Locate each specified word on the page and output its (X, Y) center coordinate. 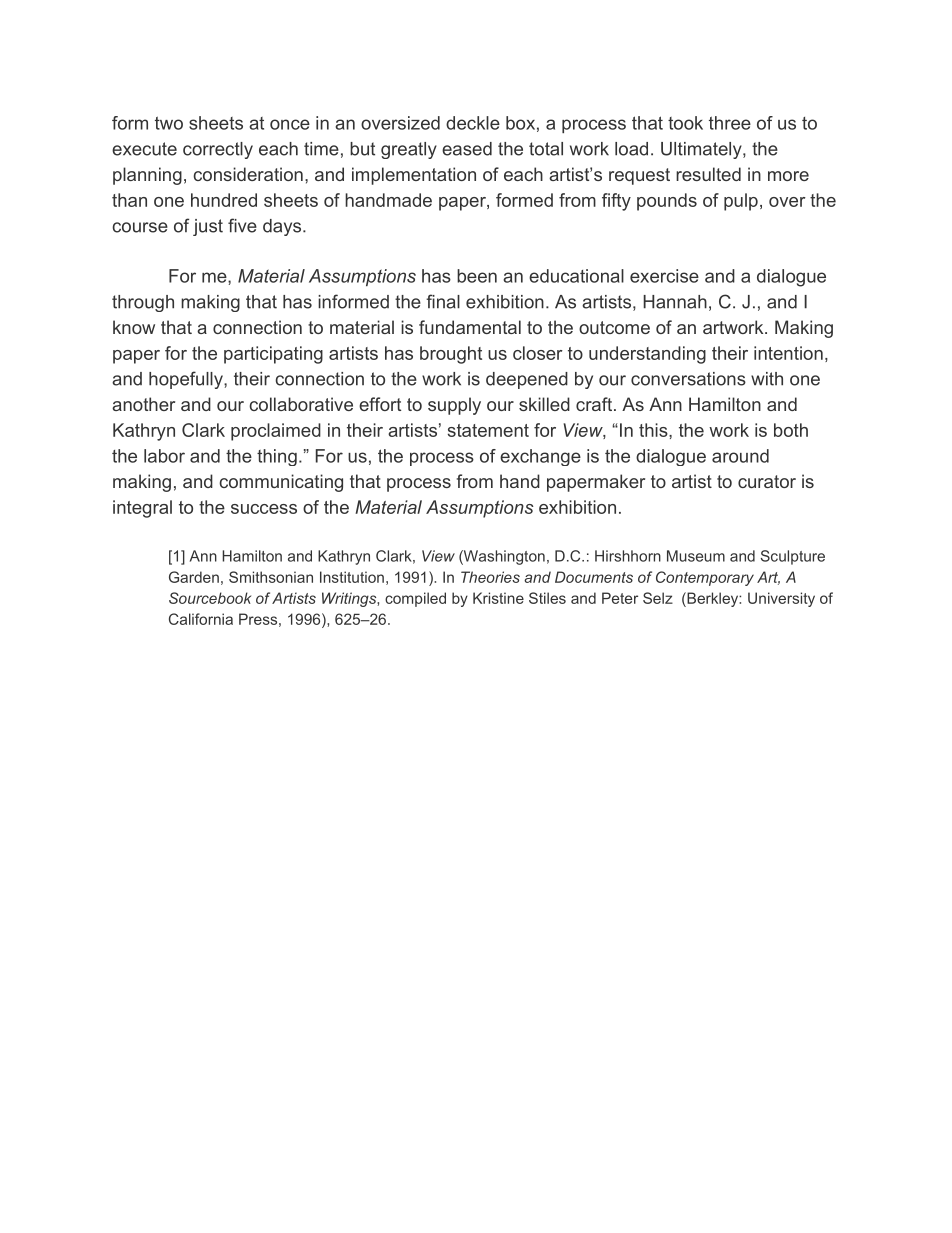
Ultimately (702, 150)
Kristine (498, 598)
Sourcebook (210, 598)
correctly (218, 150)
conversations (688, 379)
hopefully (187, 380)
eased (467, 149)
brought (451, 355)
